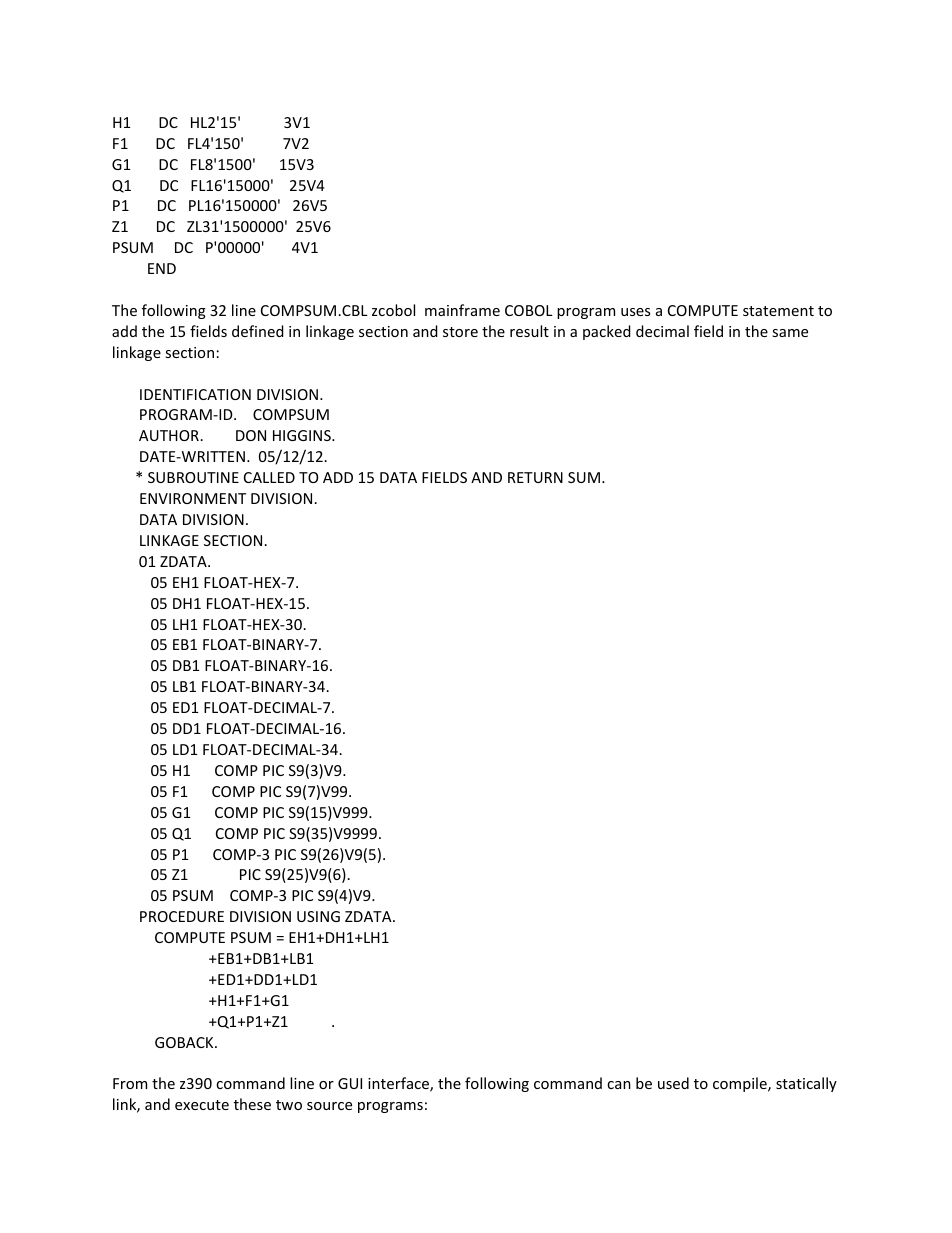 Image resolution: width=952 pixels, height=1233 pixels. I want to click on END, so click(162, 268).
